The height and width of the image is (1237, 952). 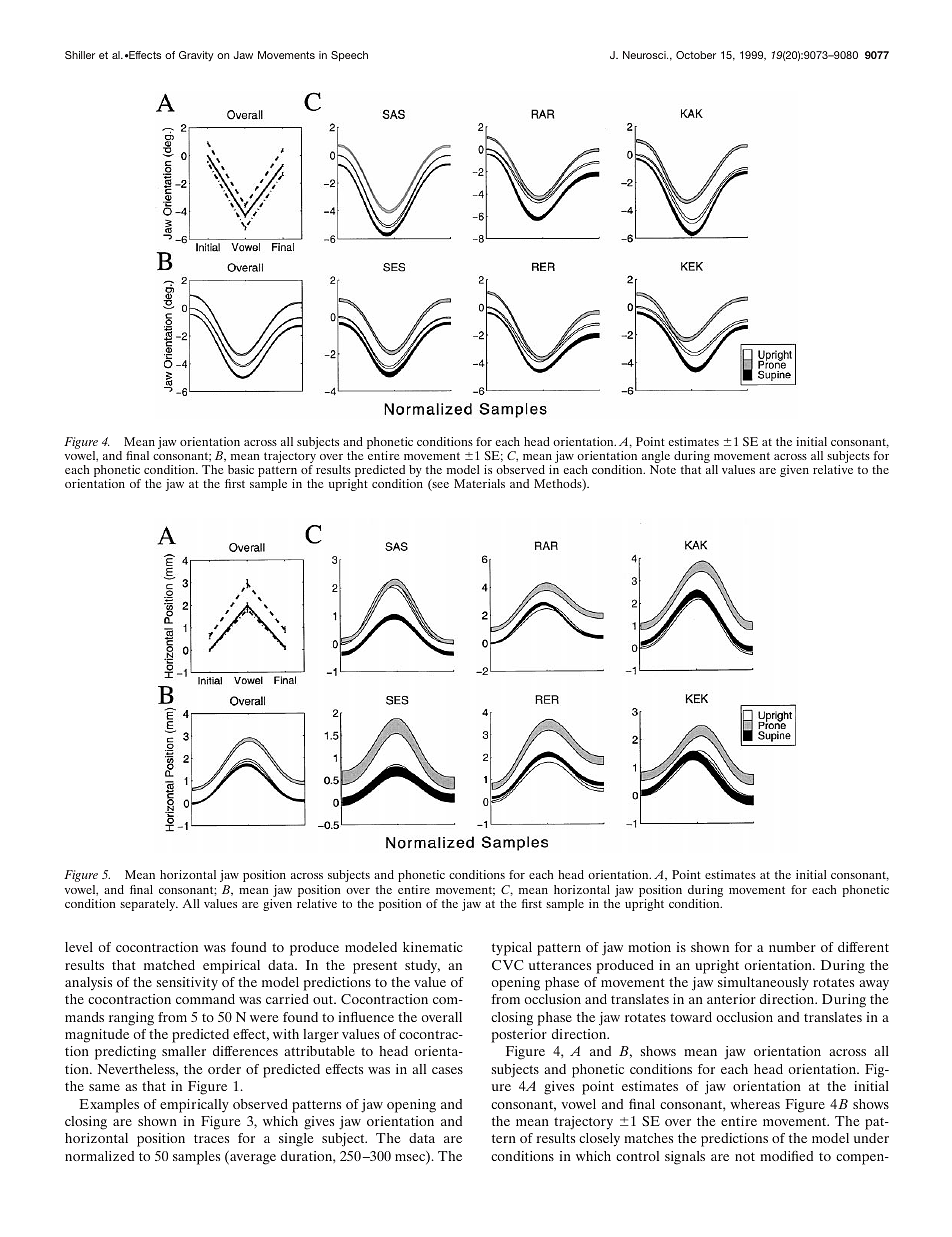 I want to click on Speech, so click(x=349, y=56).
